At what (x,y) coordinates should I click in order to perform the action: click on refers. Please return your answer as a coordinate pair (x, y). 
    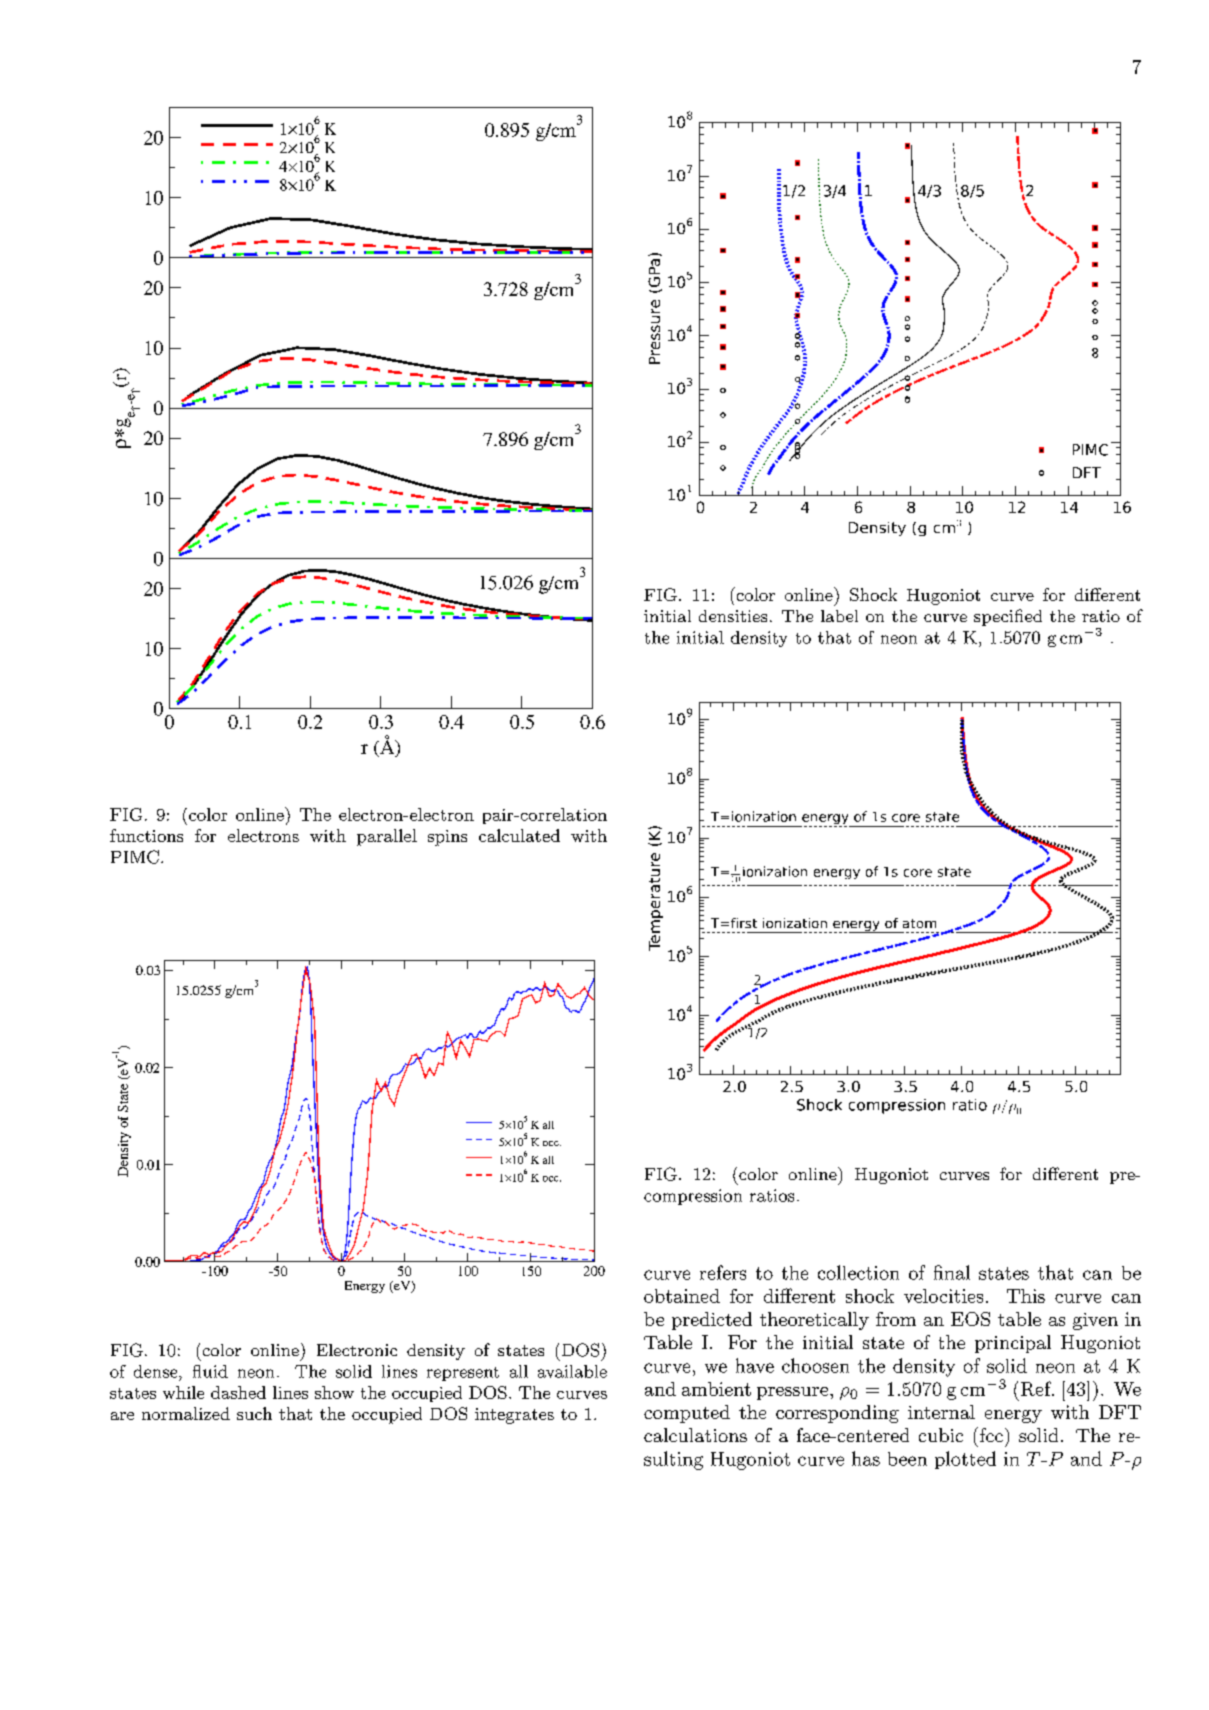
    Looking at the image, I should click on (723, 1272).
